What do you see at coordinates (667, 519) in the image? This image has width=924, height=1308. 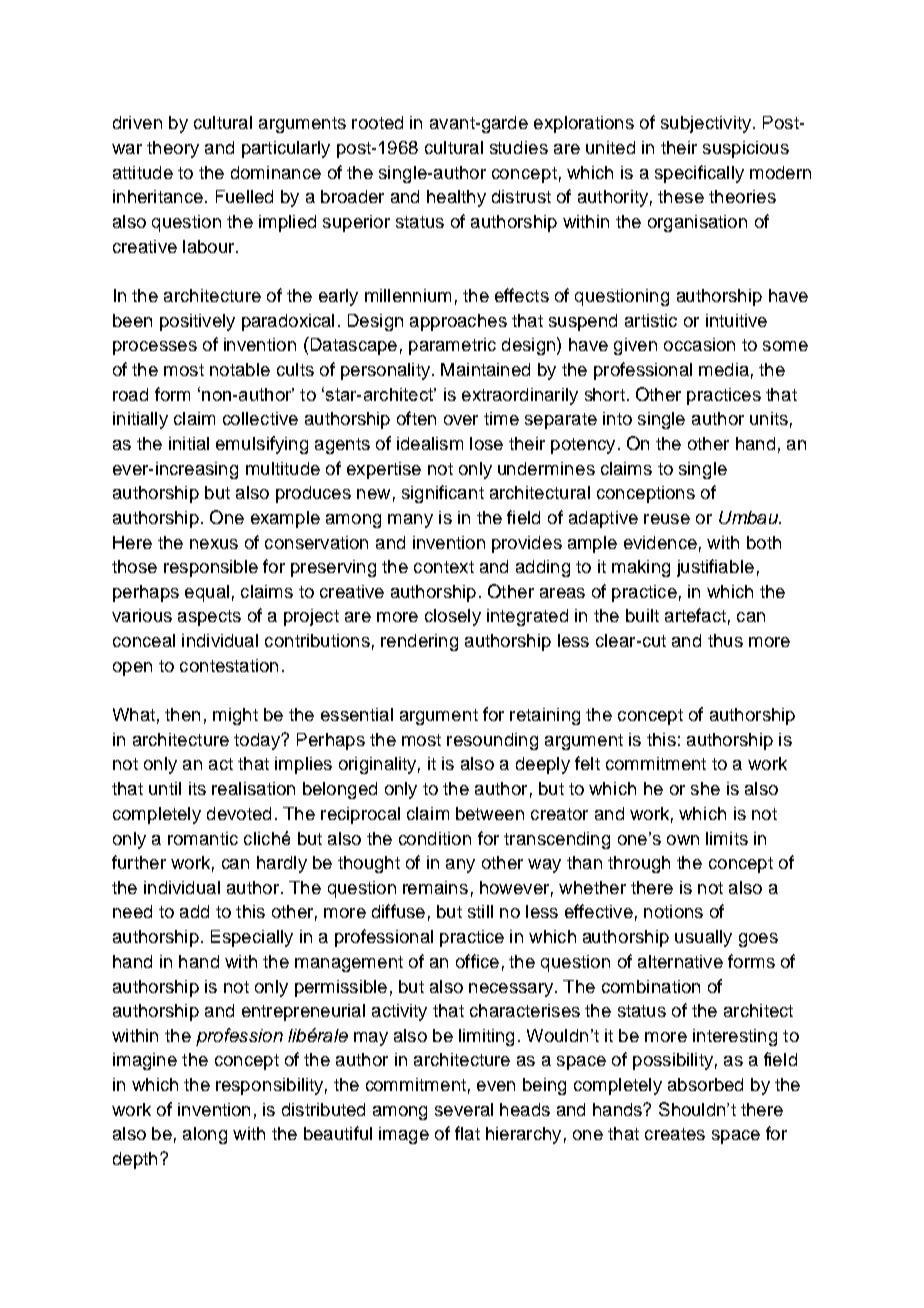 I see `reuse` at bounding box center [667, 519].
